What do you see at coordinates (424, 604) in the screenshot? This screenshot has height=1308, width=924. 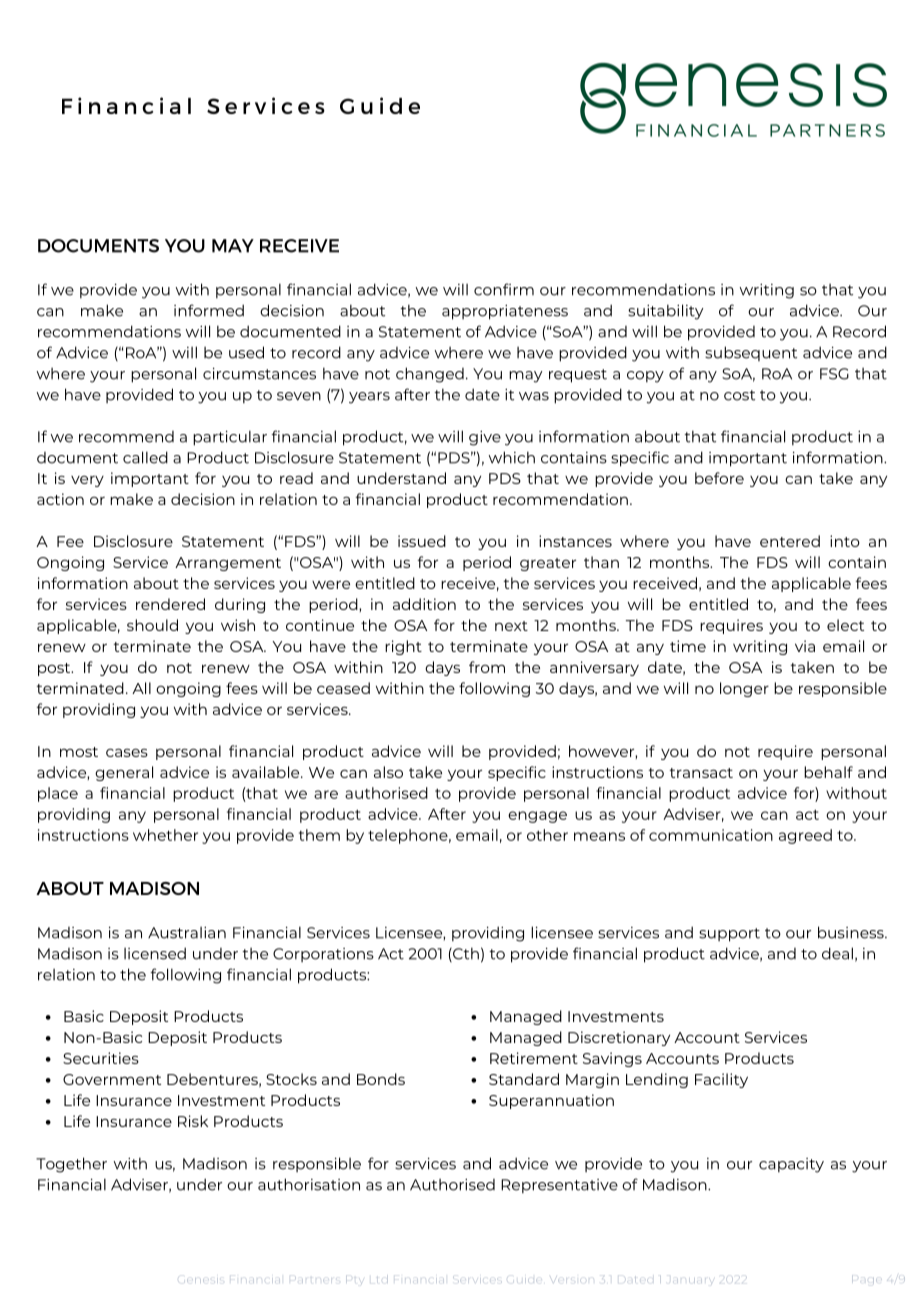 I see `addition` at bounding box center [424, 604].
